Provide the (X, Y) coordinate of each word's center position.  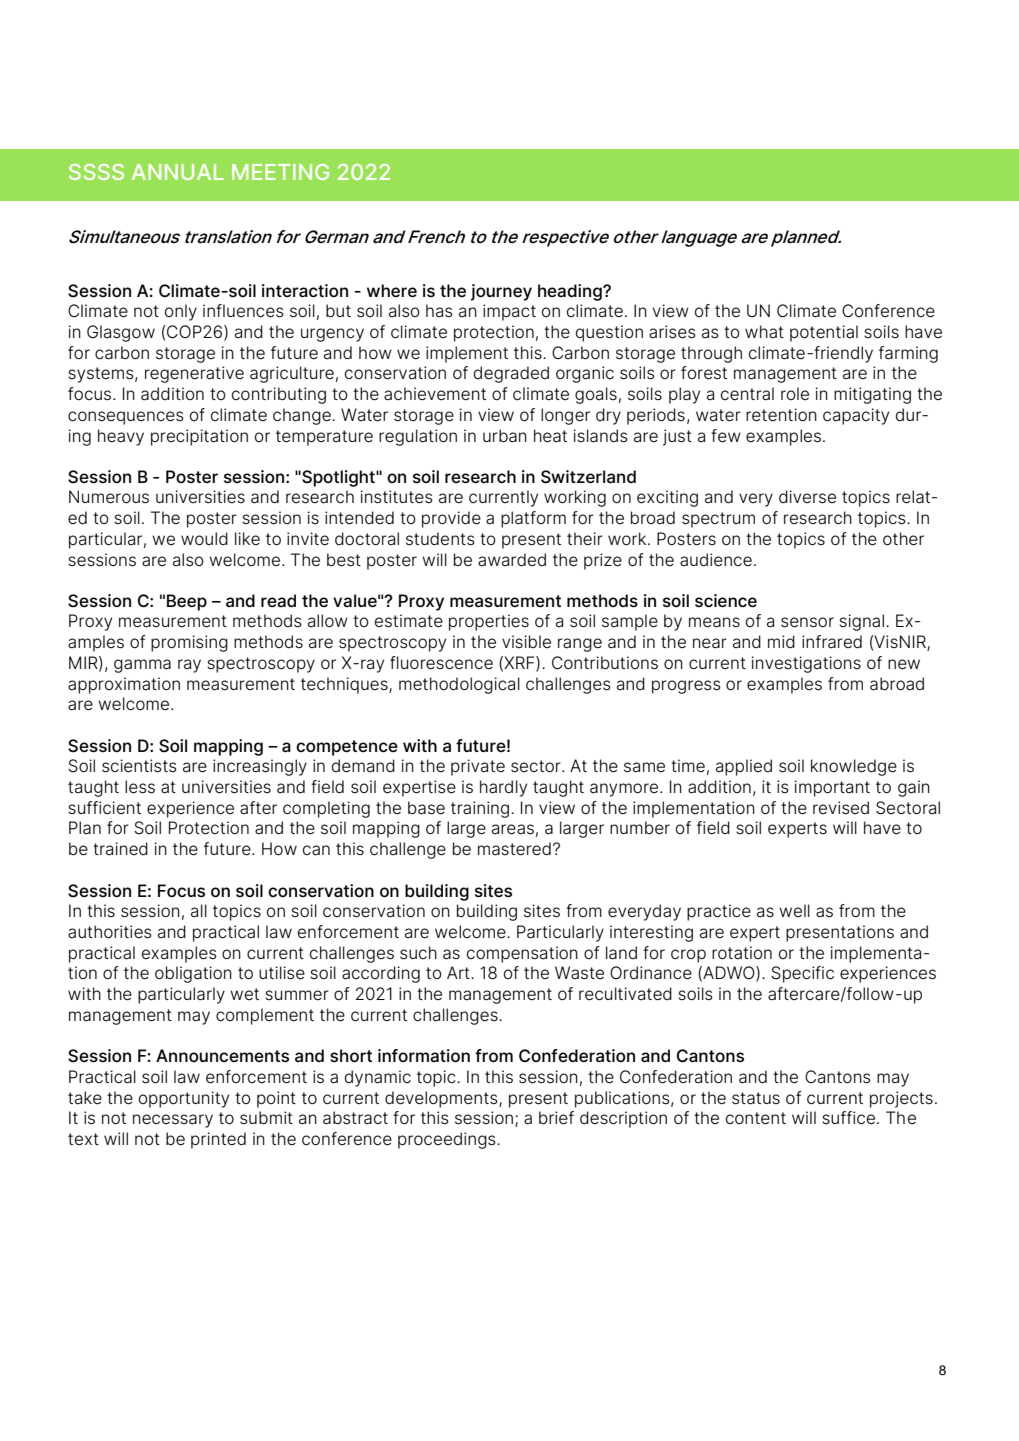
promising (189, 643)
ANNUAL (178, 172)
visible (526, 641)
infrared (832, 642)
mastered (514, 849)
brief (556, 1118)
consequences (126, 418)
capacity (856, 416)
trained (120, 848)
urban (505, 436)
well (794, 910)
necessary (173, 1121)
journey (501, 292)
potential (824, 333)
